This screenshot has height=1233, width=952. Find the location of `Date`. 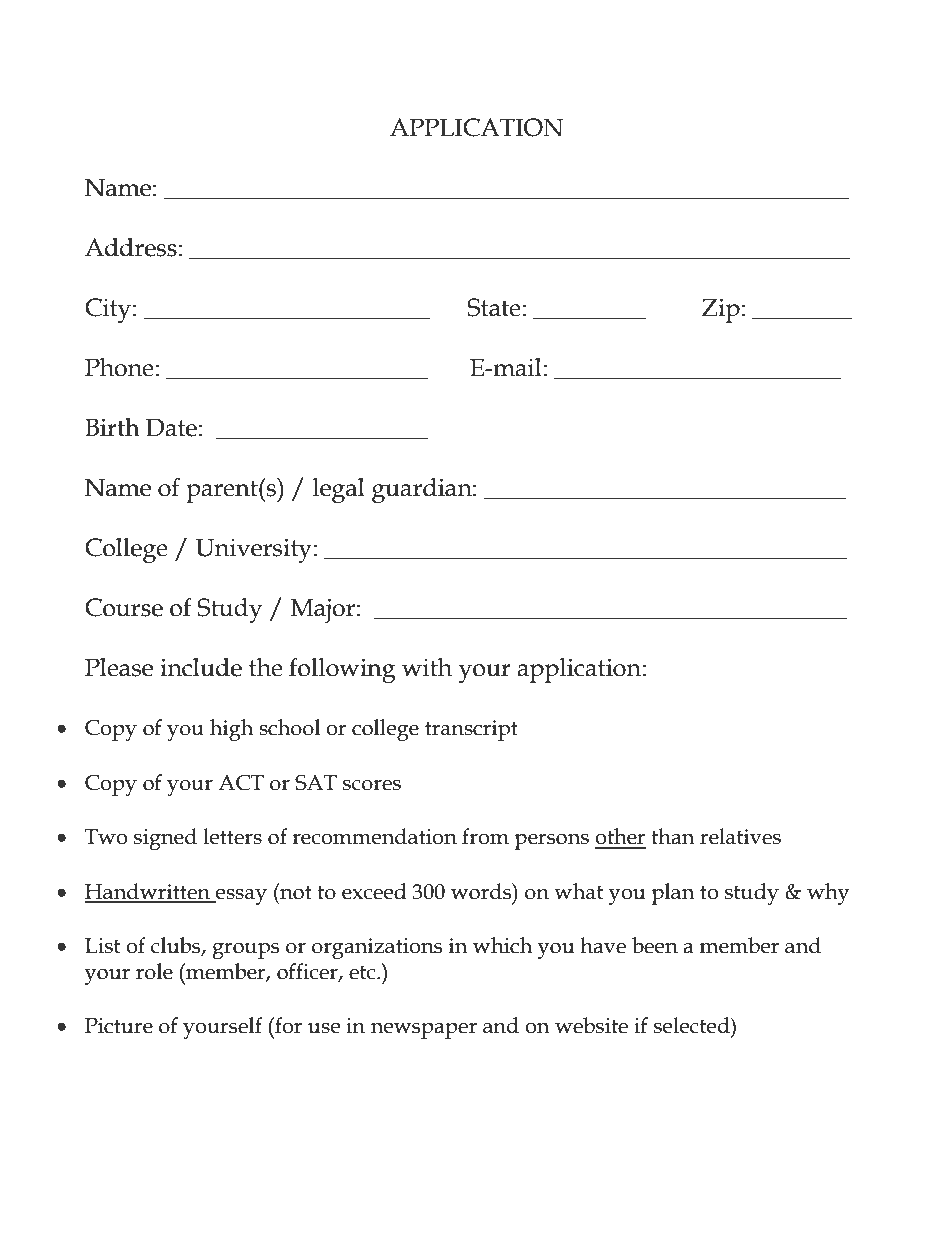

Date is located at coordinates (171, 427).
